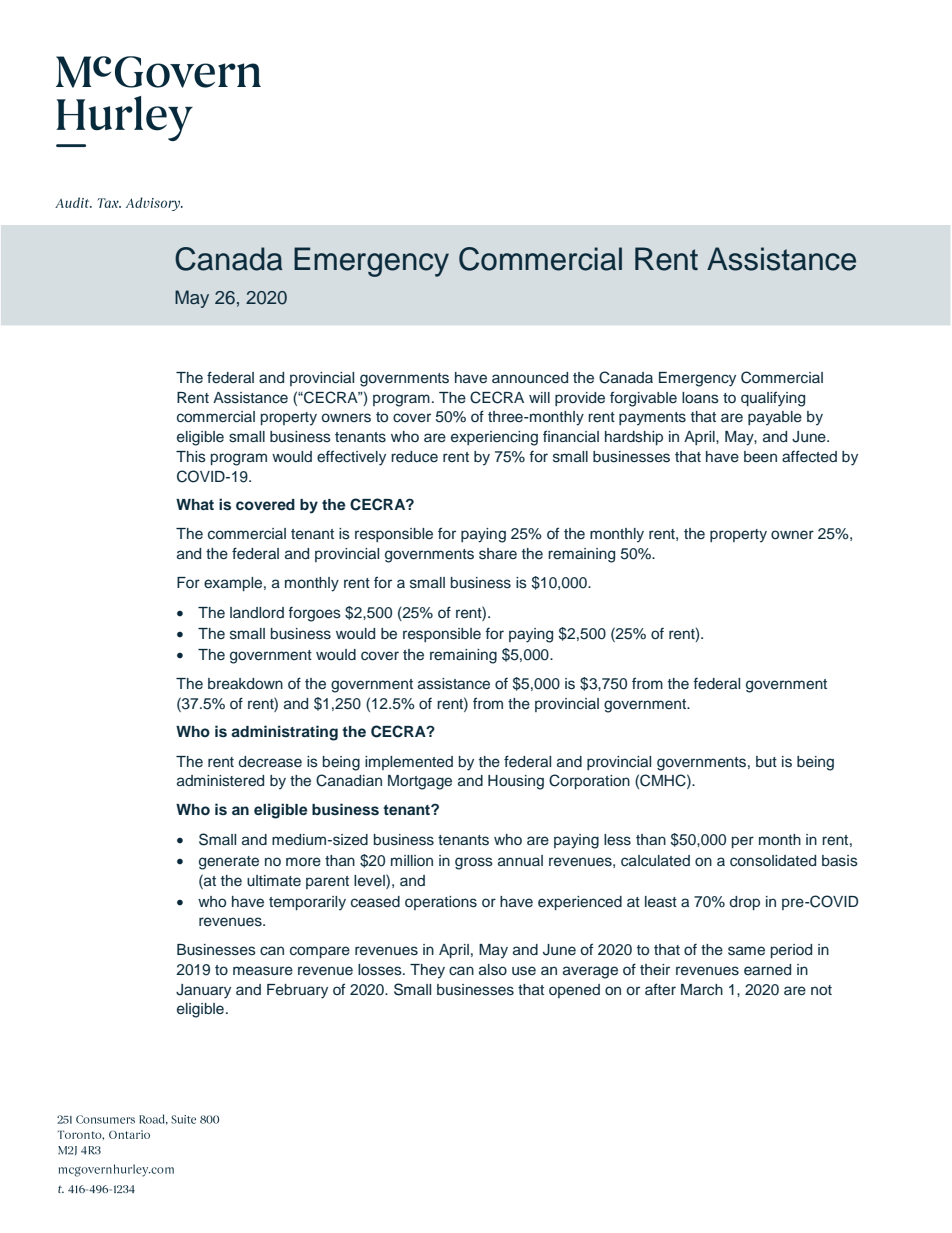 The height and width of the image is (1233, 952). Describe the element at coordinates (257, 612) in the image. I see `landlord` at that location.
